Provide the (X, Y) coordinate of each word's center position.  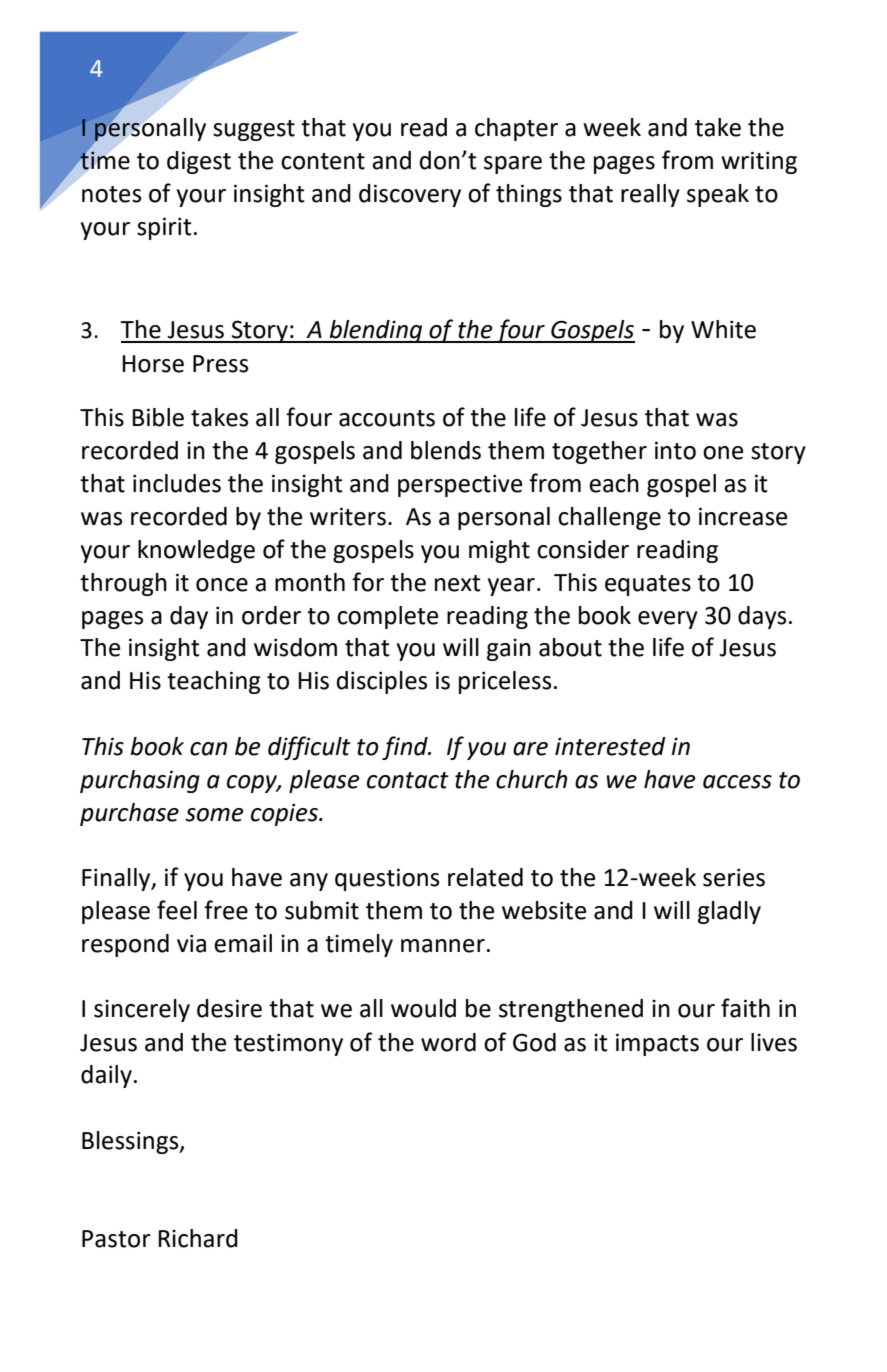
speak (718, 195)
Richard (198, 1238)
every (668, 620)
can (208, 749)
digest (199, 162)
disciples (382, 682)
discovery (410, 195)
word (448, 1042)
